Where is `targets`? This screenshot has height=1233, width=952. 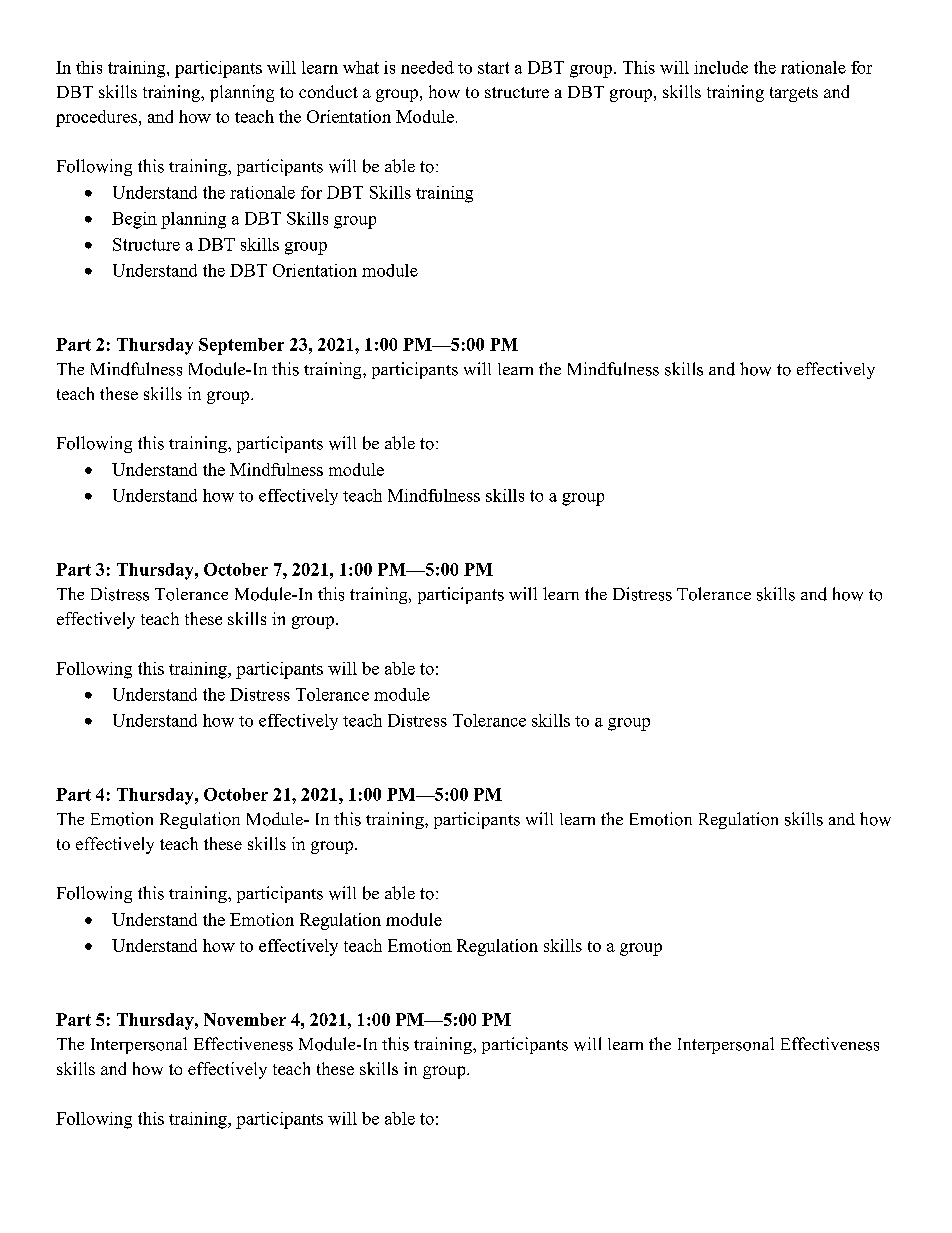
targets is located at coordinates (794, 94).
